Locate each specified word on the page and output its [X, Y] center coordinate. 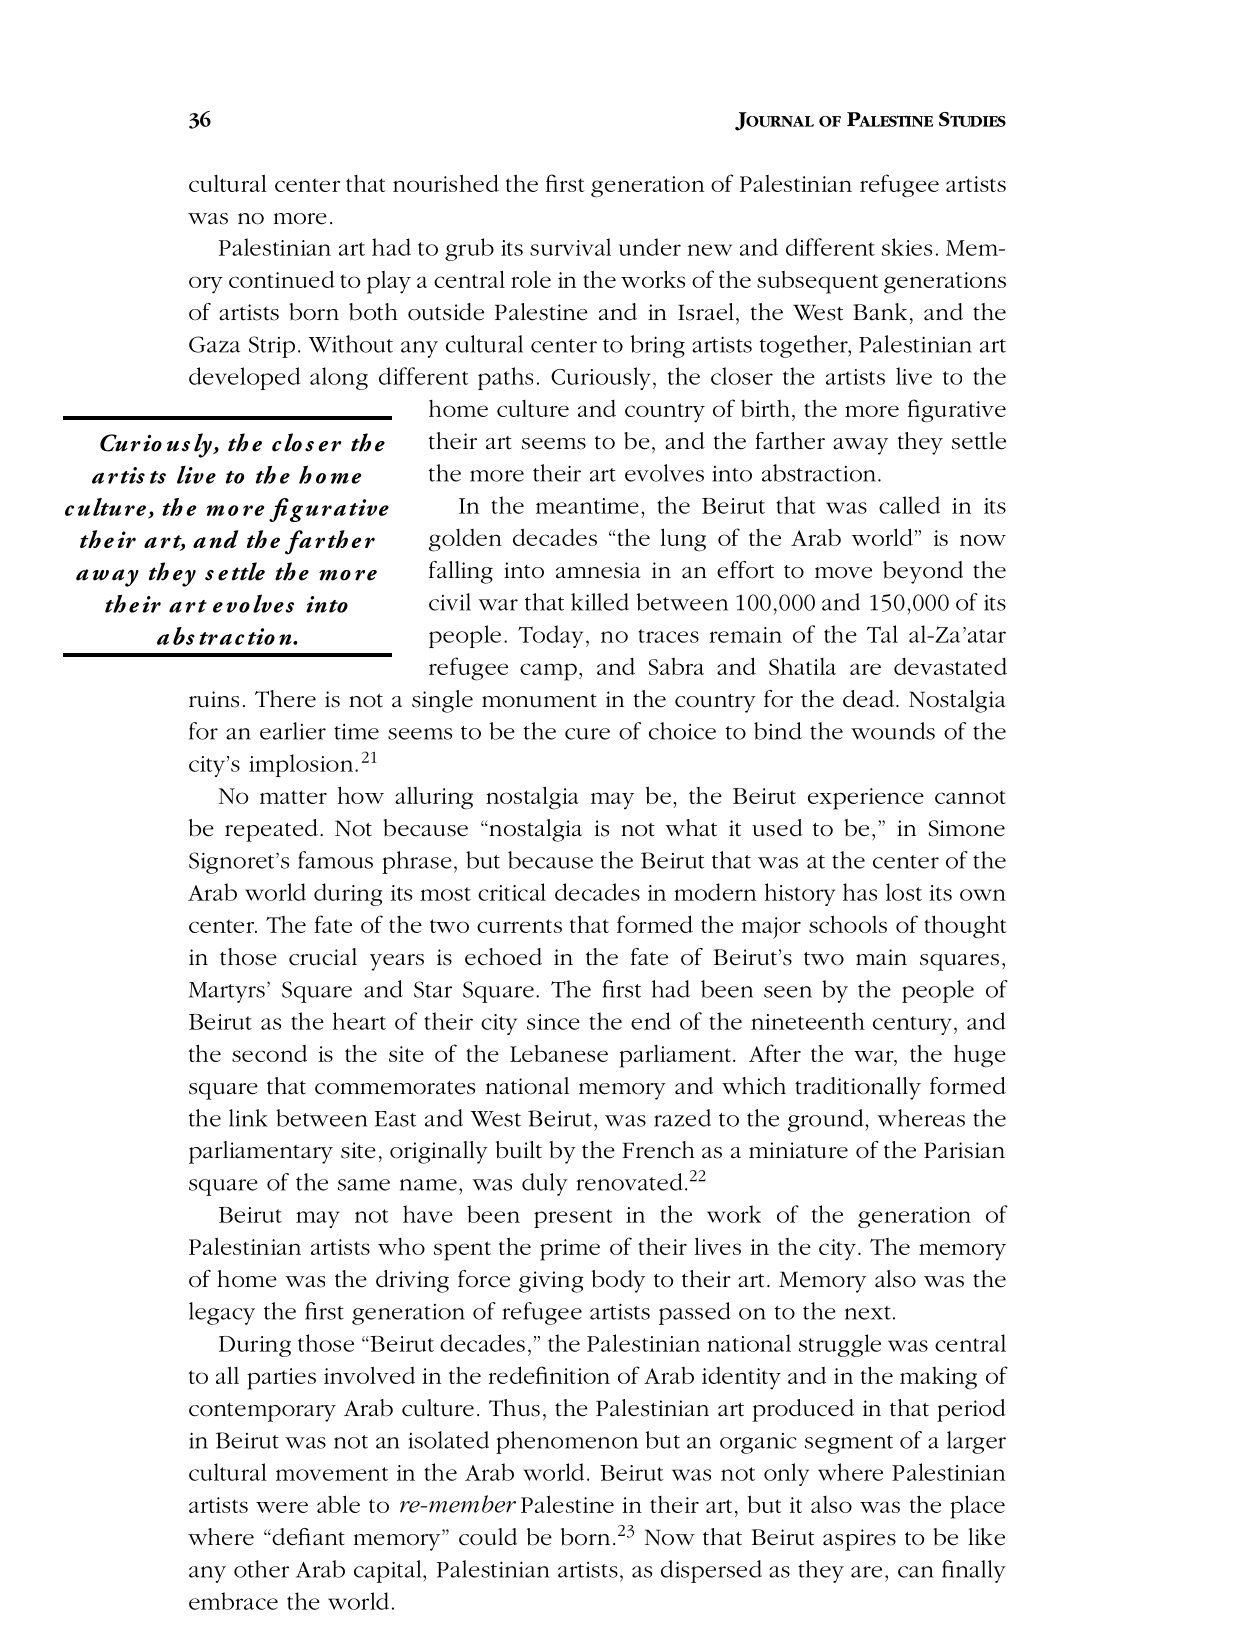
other [261, 1569]
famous [335, 860]
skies [907, 247]
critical [512, 892]
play [389, 282]
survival [570, 247]
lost [904, 892]
